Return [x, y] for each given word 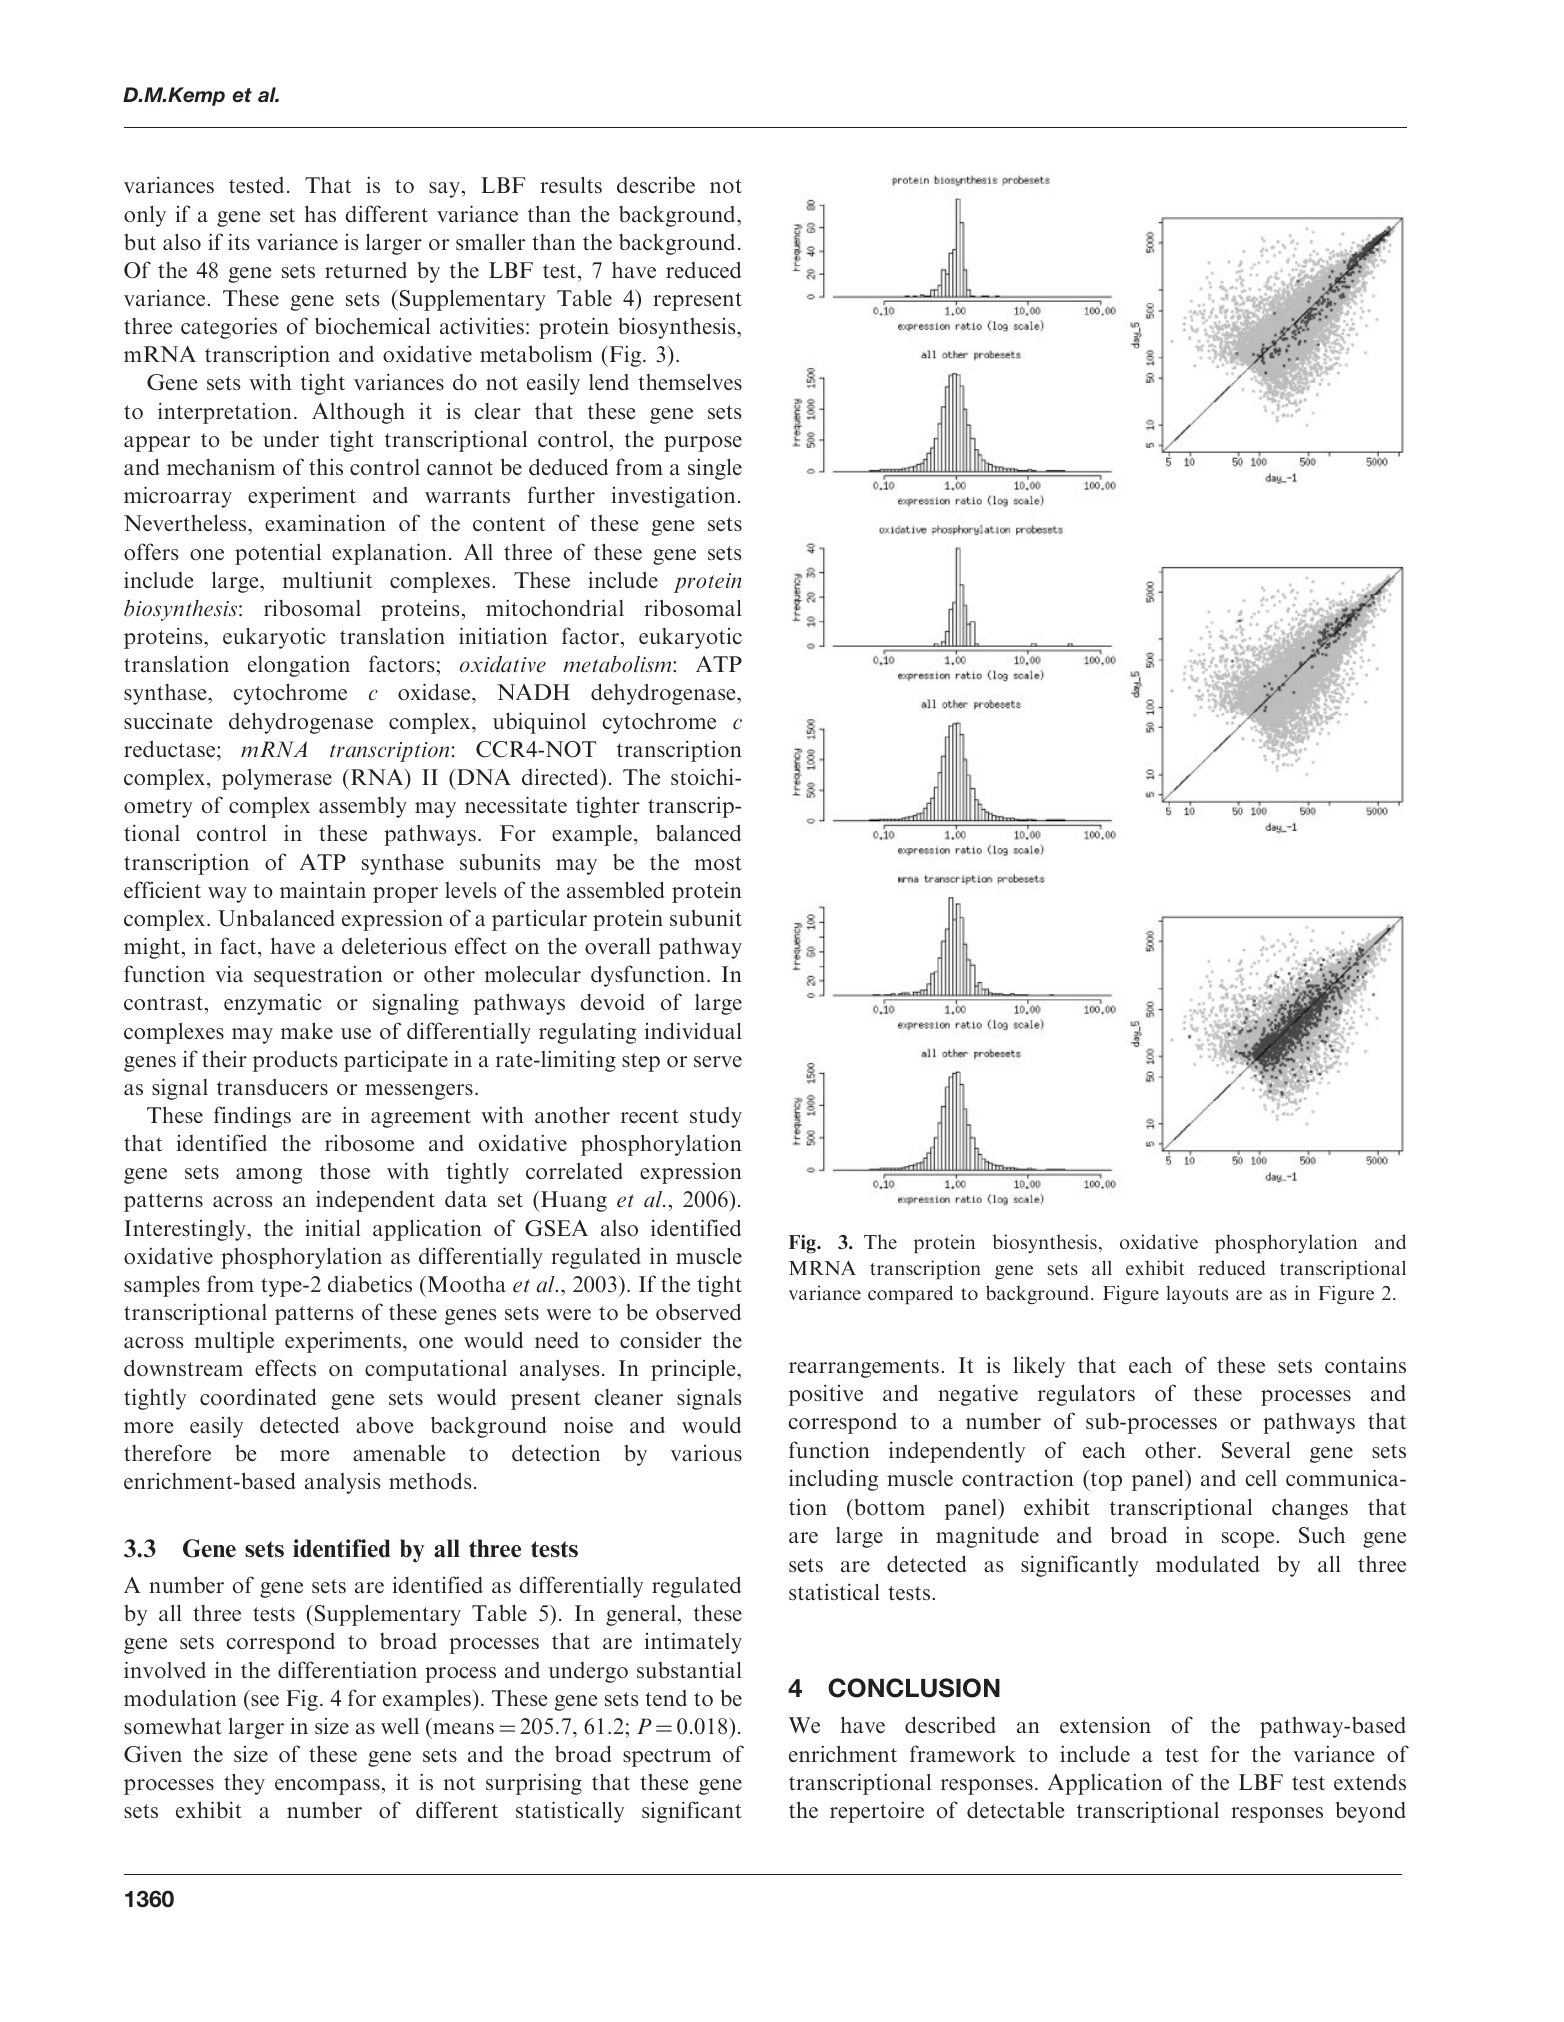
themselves [690, 382]
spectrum [667, 1757]
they [244, 1784]
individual [693, 1031]
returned [366, 270]
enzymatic [273, 1004]
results [571, 185]
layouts [1197, 1294]
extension [1105, 1725]
